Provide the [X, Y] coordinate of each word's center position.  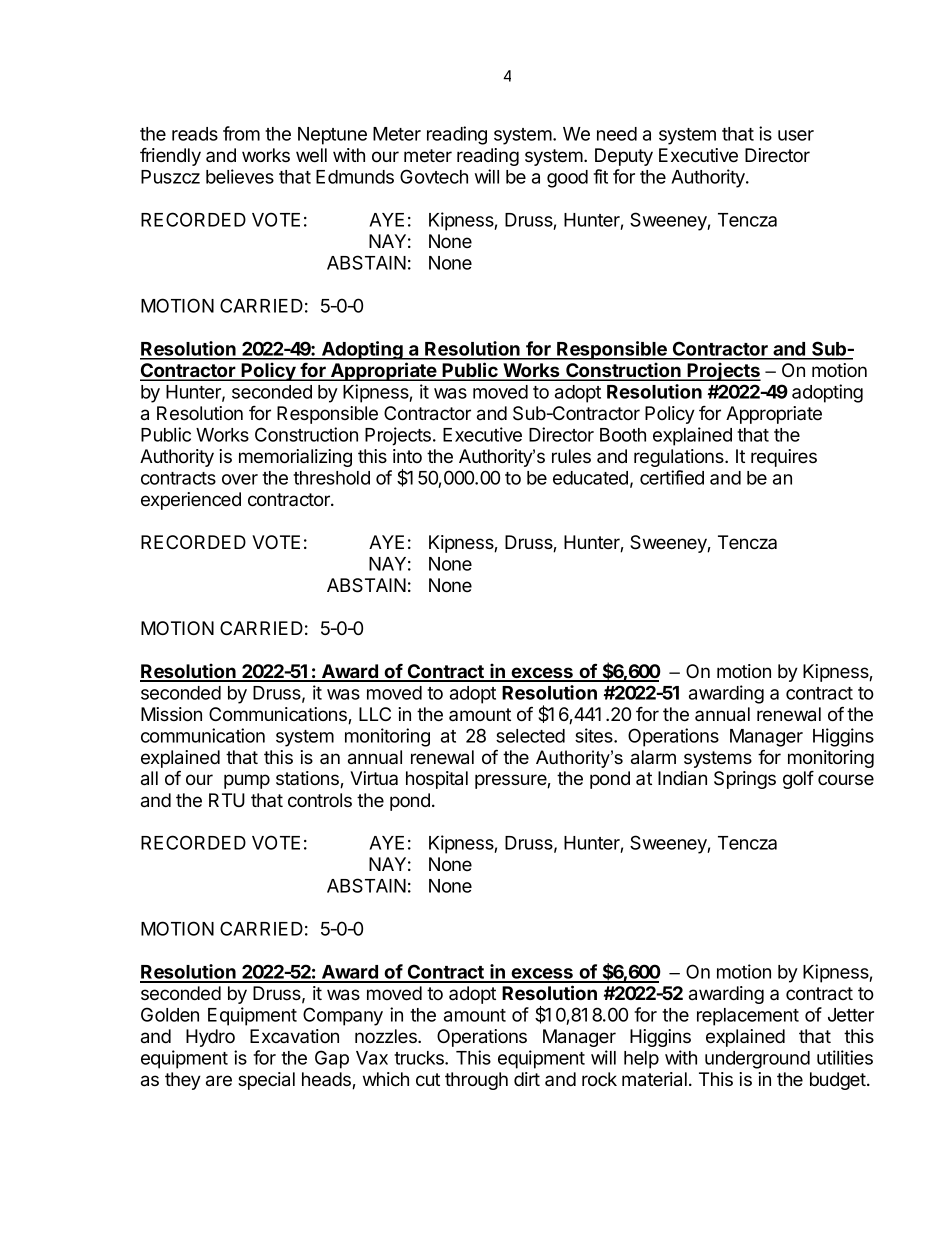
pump [247, 781]
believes [240, 176]
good [567, 179]
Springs [745, 780]
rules [571, 456]
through [476, 1081]
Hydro [210, 1038]
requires [784, 458]
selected [530, 736]
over [240, 479]
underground [757, 1060]
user [796, 135]
